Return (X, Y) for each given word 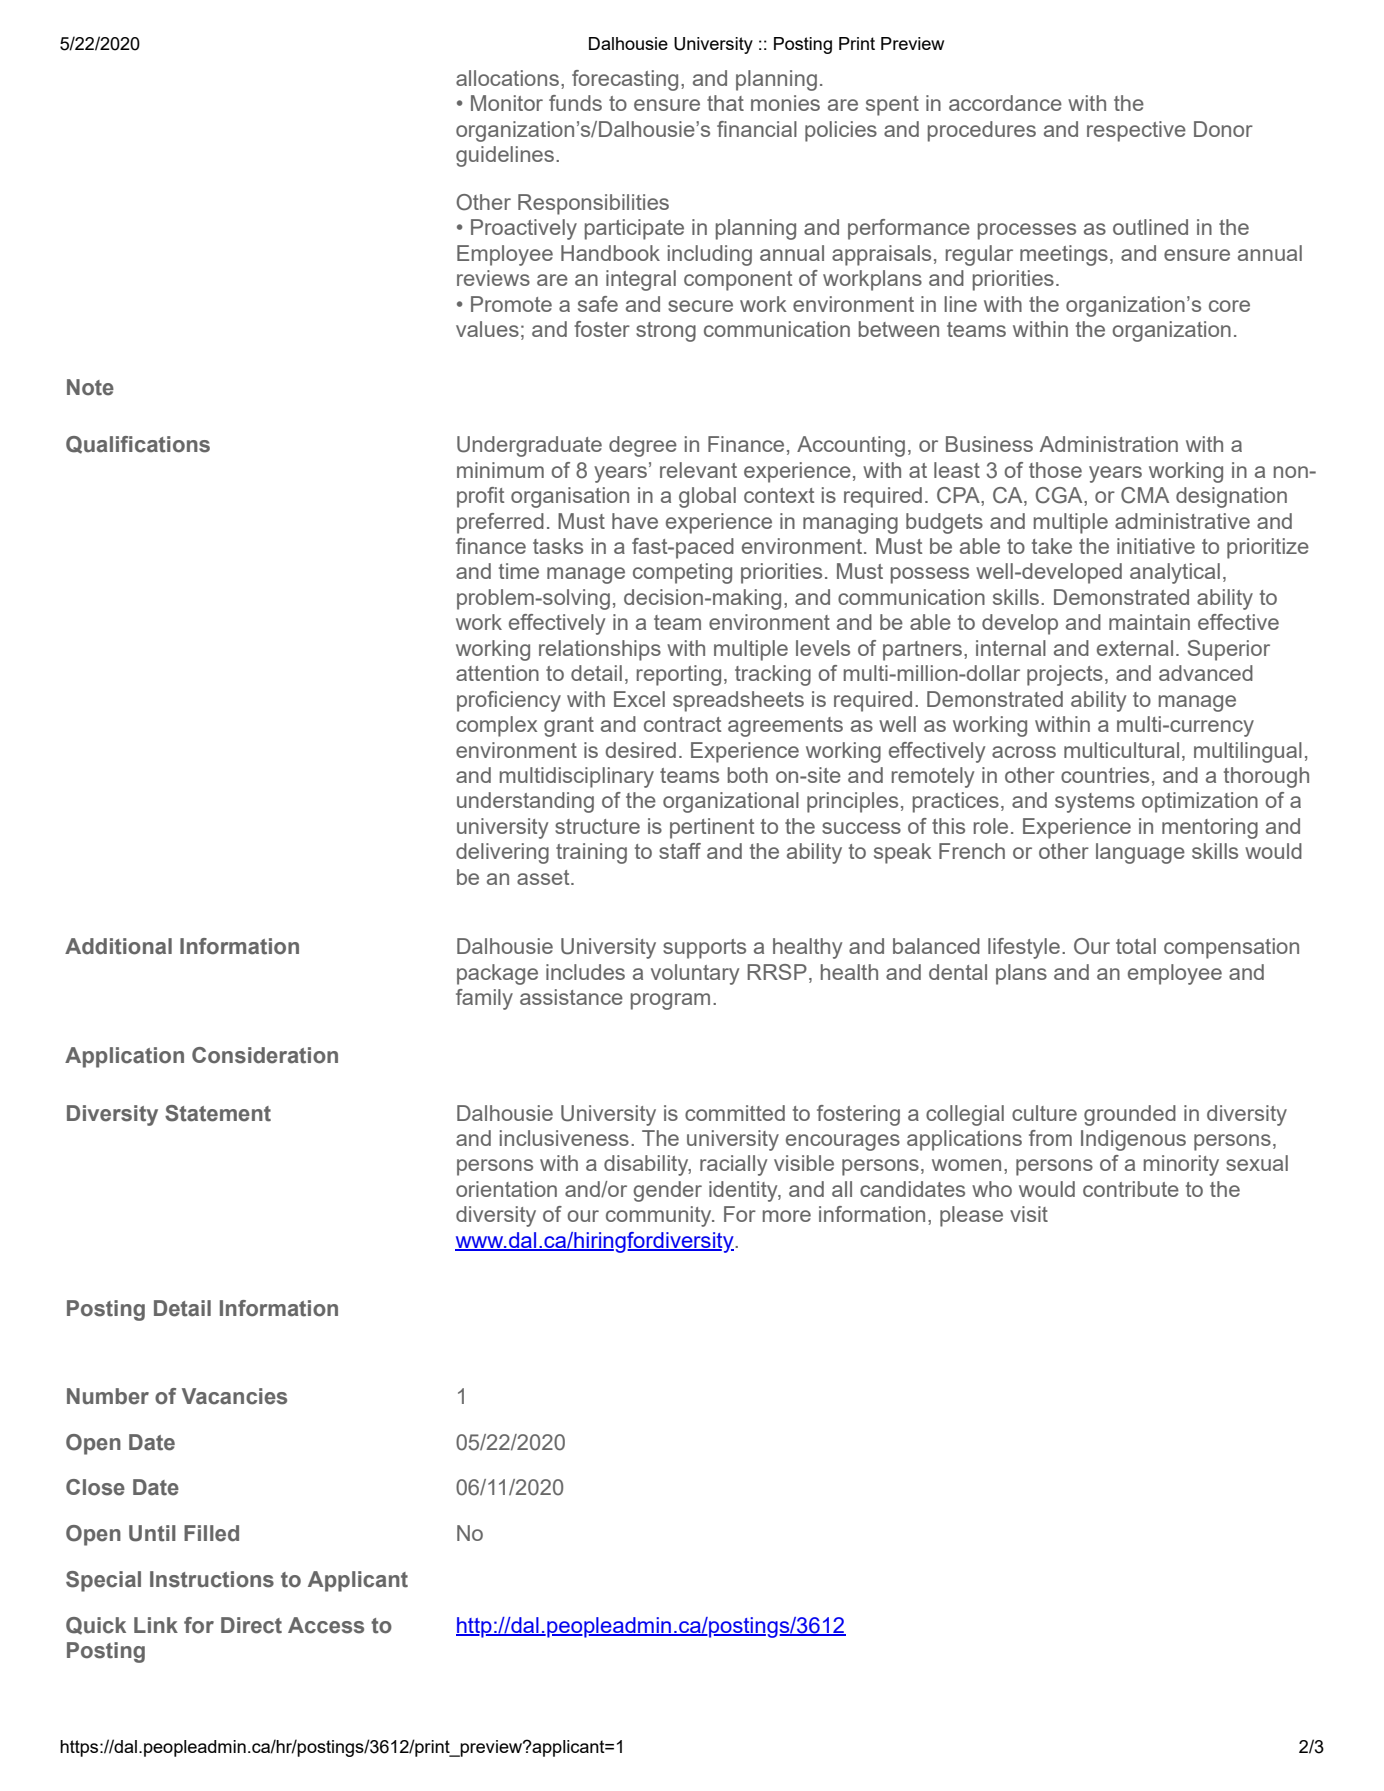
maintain (1149, 622)
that (725, 103)
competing (682, 573)
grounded (1130, 1115)
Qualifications (138, 445)
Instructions (212, 1579)
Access (326, 1625)
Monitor (507, 103)
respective (1136, 131)
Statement (218, 1113)
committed (735, 1113)
